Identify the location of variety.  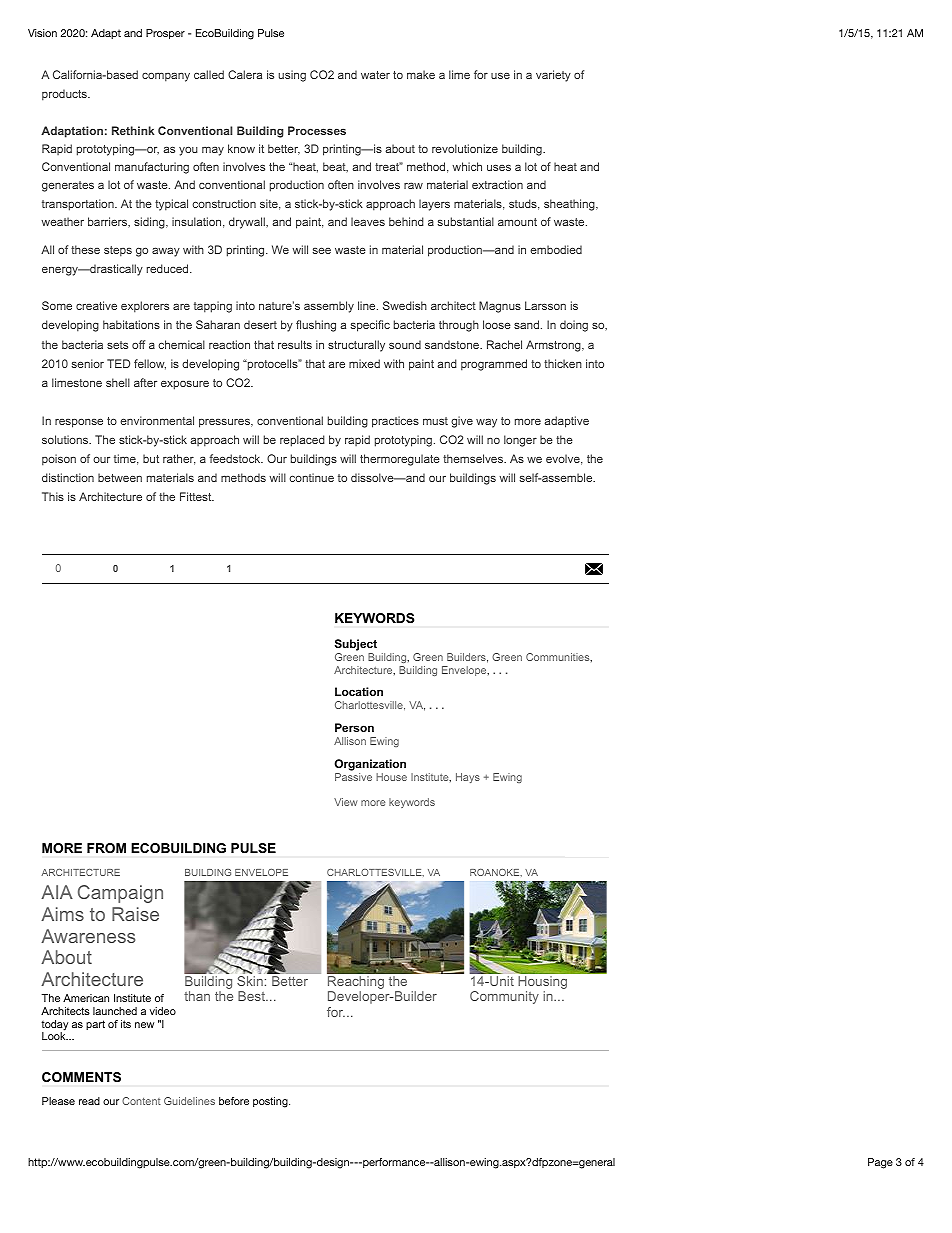
(553, 76).
